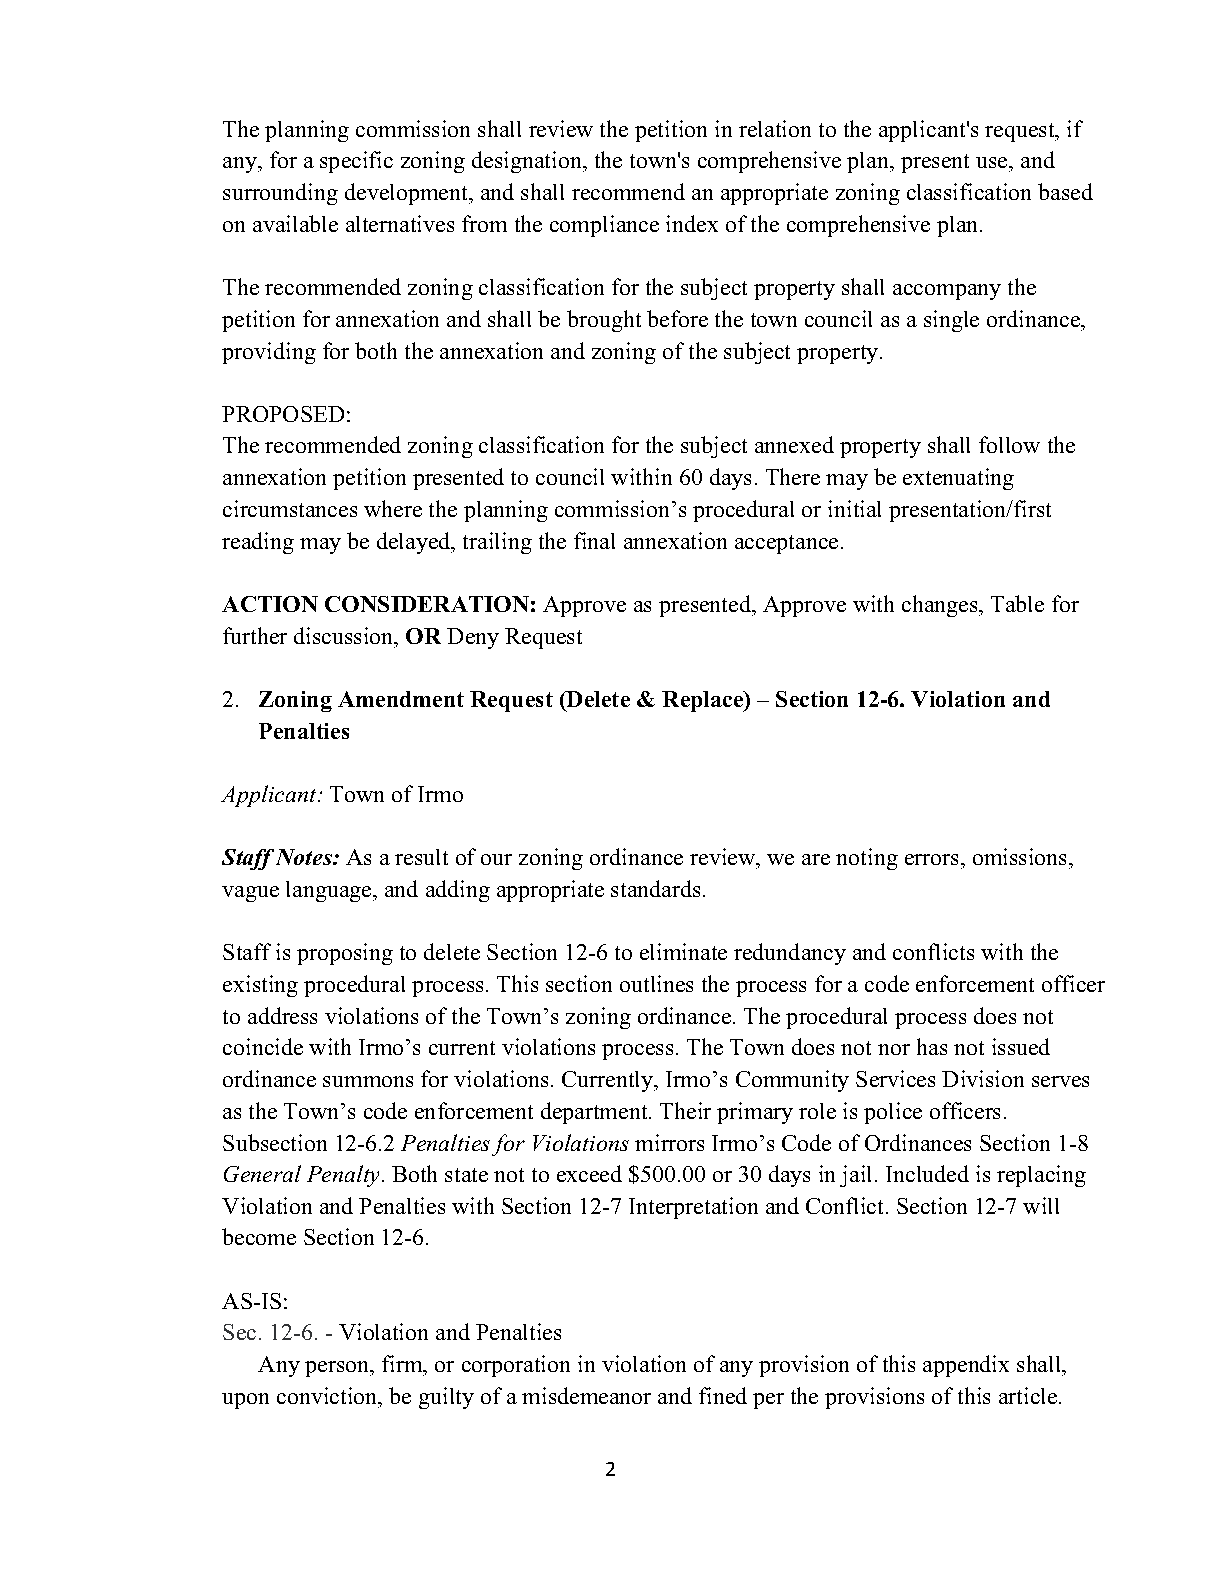 The width and height of the document is (1222, 1581). What do you see at coordinates (941, 606) in the document?
I see `changes` at bounding box center [941, 606].
